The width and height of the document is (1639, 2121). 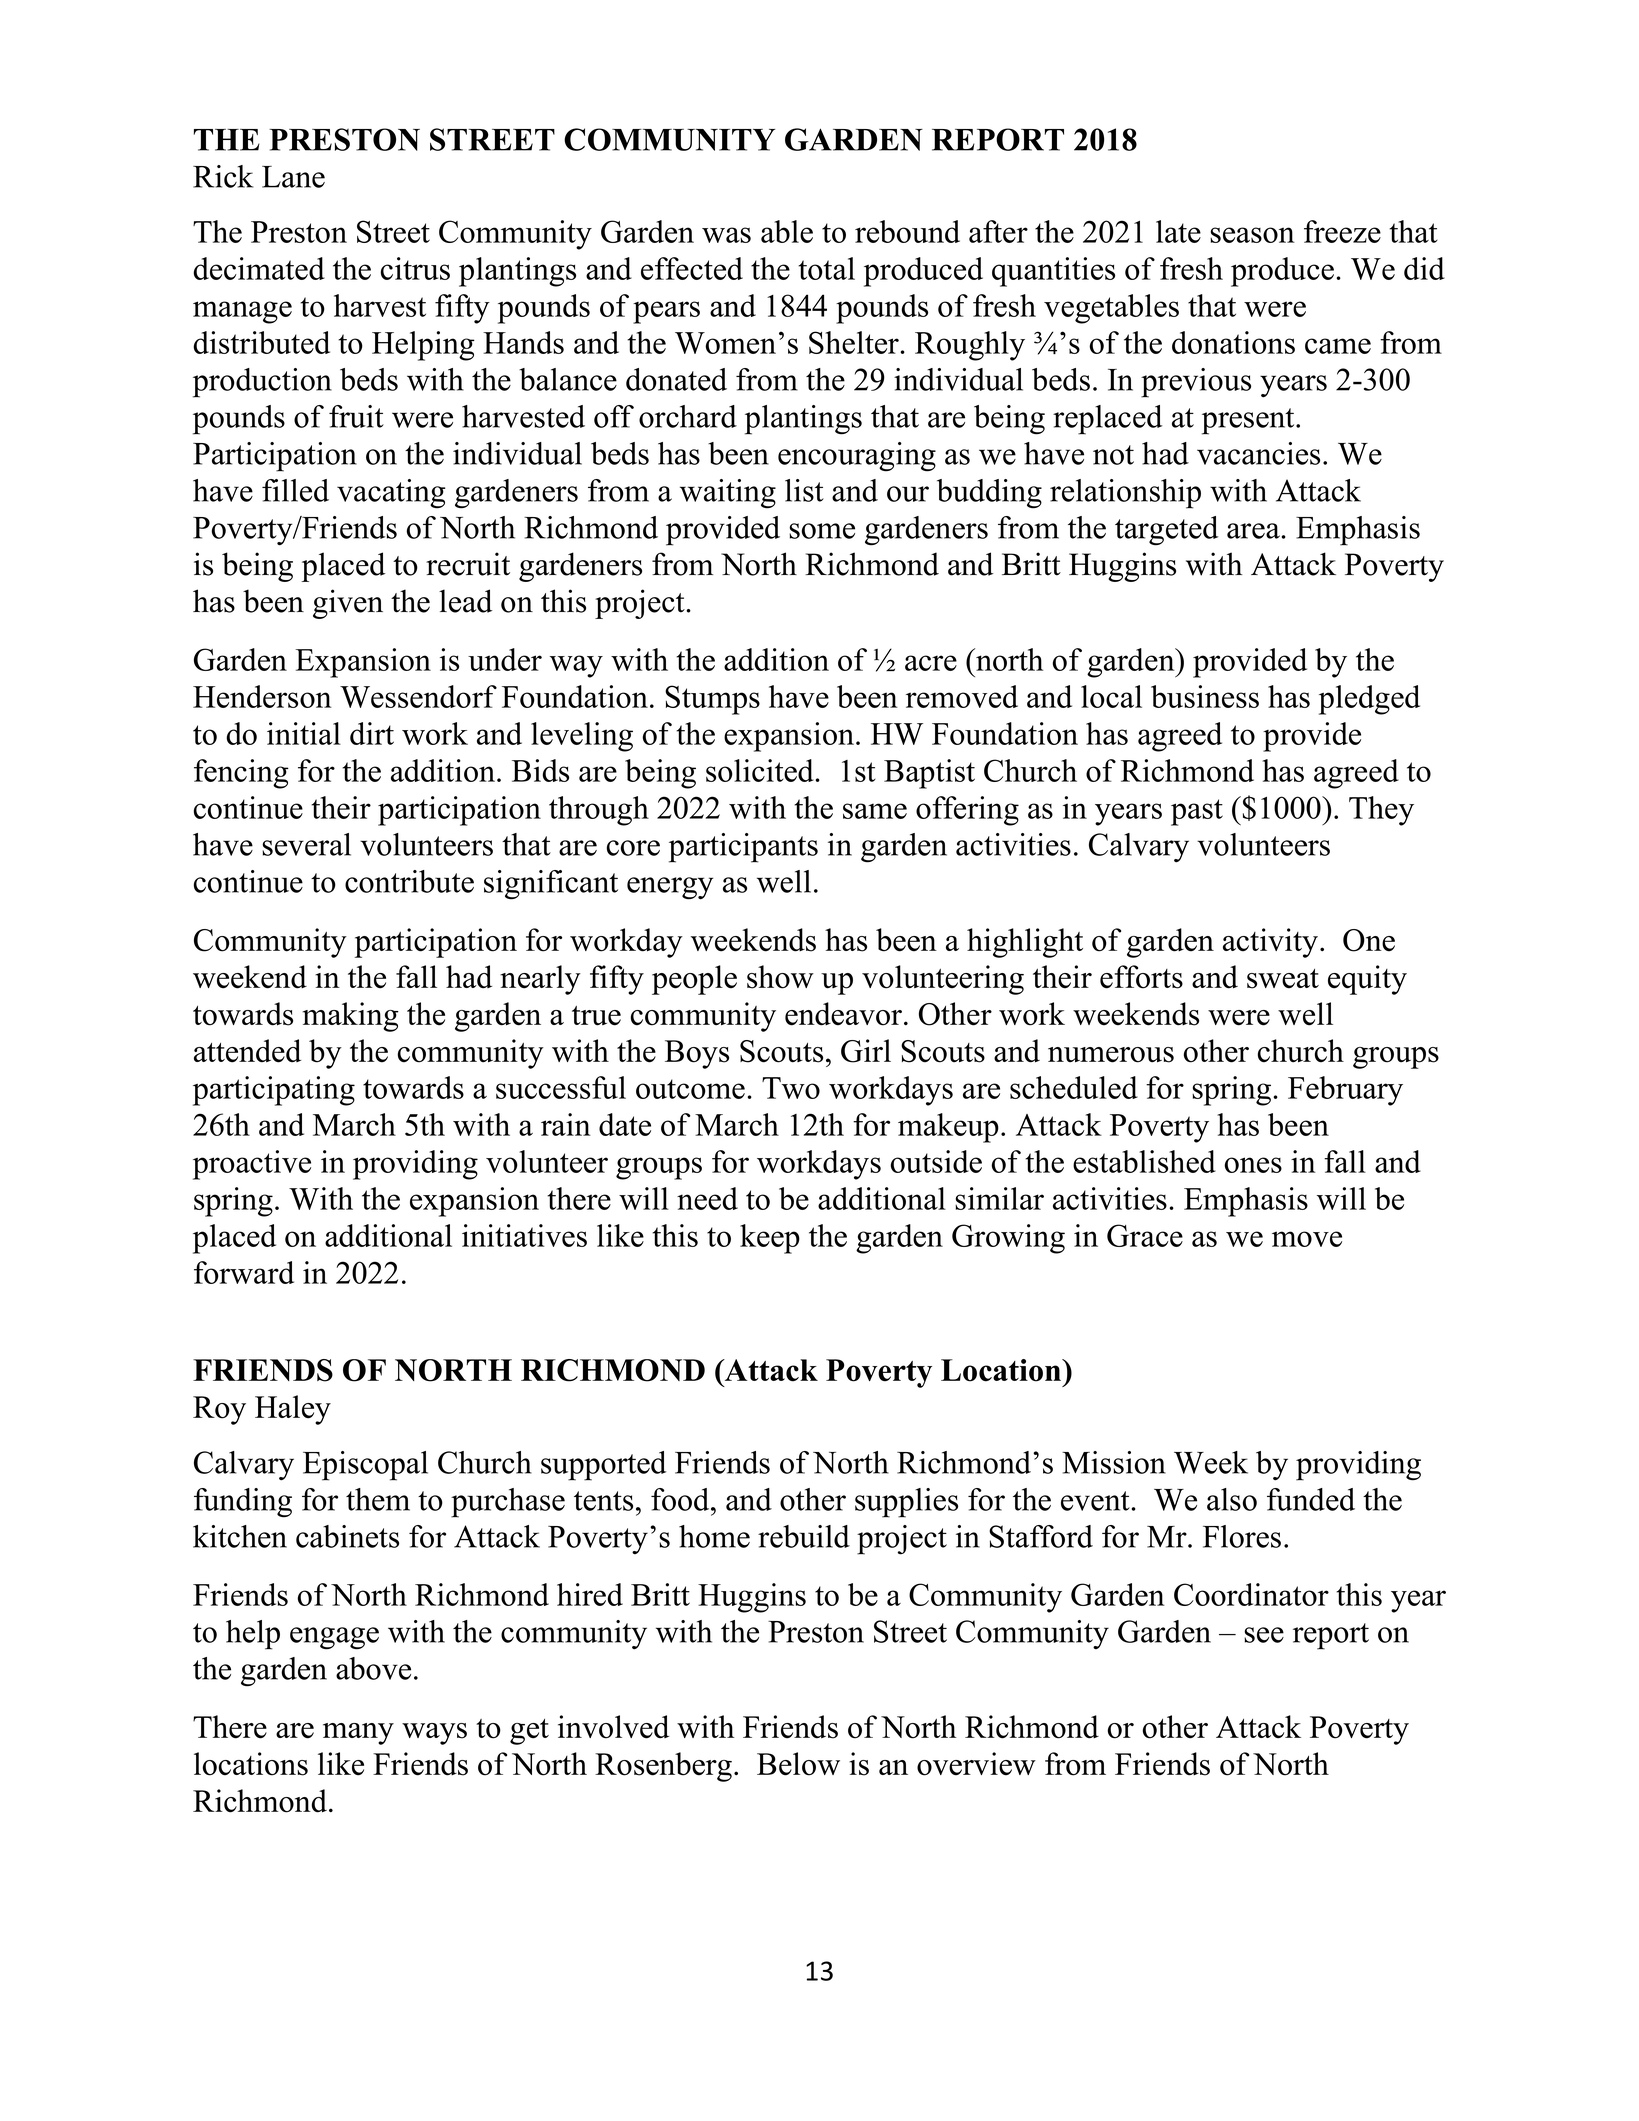 I want to click on many, so click(x=358, y=1734).
